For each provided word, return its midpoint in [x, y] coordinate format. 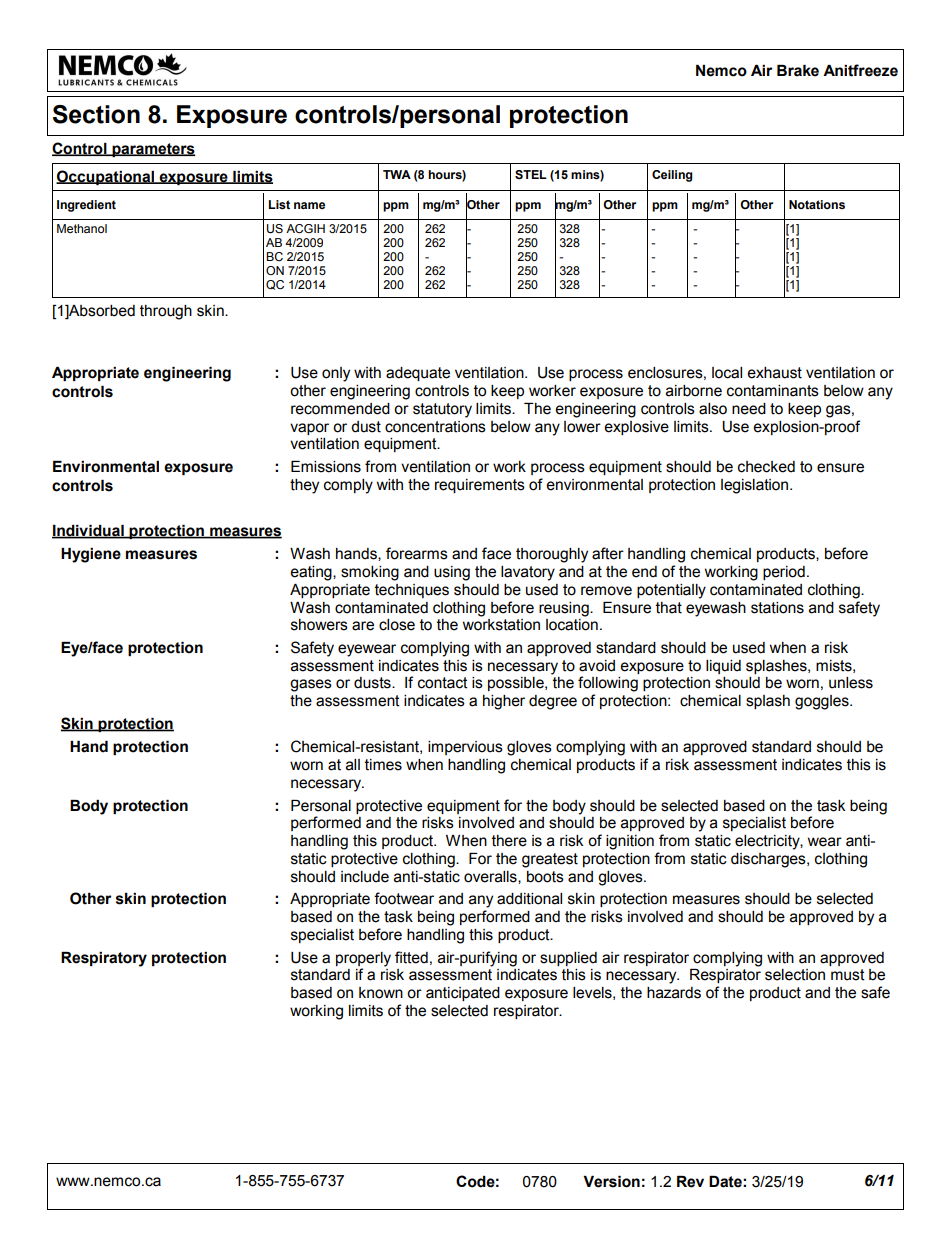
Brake [798, 71]
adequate [418, 374]
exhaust [774, 373]
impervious [465, 748]
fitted [411, 957]
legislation [756, 486]
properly [363, 959]
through [166, 312]
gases [311, 685]
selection [795, 975]
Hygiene [91, 555]
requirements [480, 486]
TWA [397, 174]
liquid [723, 667]
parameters [152, 150]
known [381, 993]
